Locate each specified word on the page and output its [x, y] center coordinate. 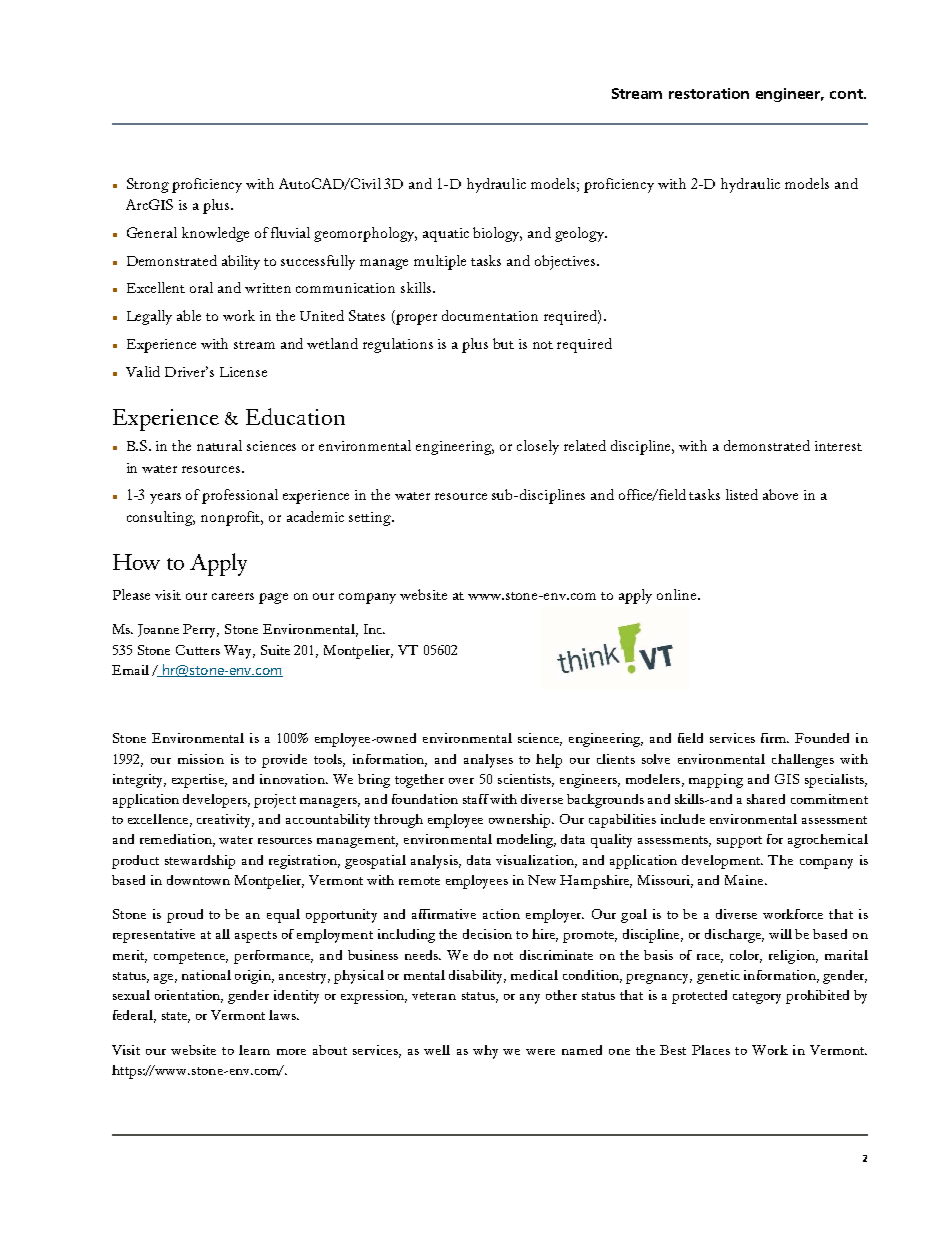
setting [371, 519]
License [243, 372]
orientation [189, 996]
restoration [709, 93]
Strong [148, 185]
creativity [225, 821]
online [678, 594]
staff [476, 799]
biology [497, 234]
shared [766, 799]
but [503, 343]
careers [233, 596]
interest [838, 446]
